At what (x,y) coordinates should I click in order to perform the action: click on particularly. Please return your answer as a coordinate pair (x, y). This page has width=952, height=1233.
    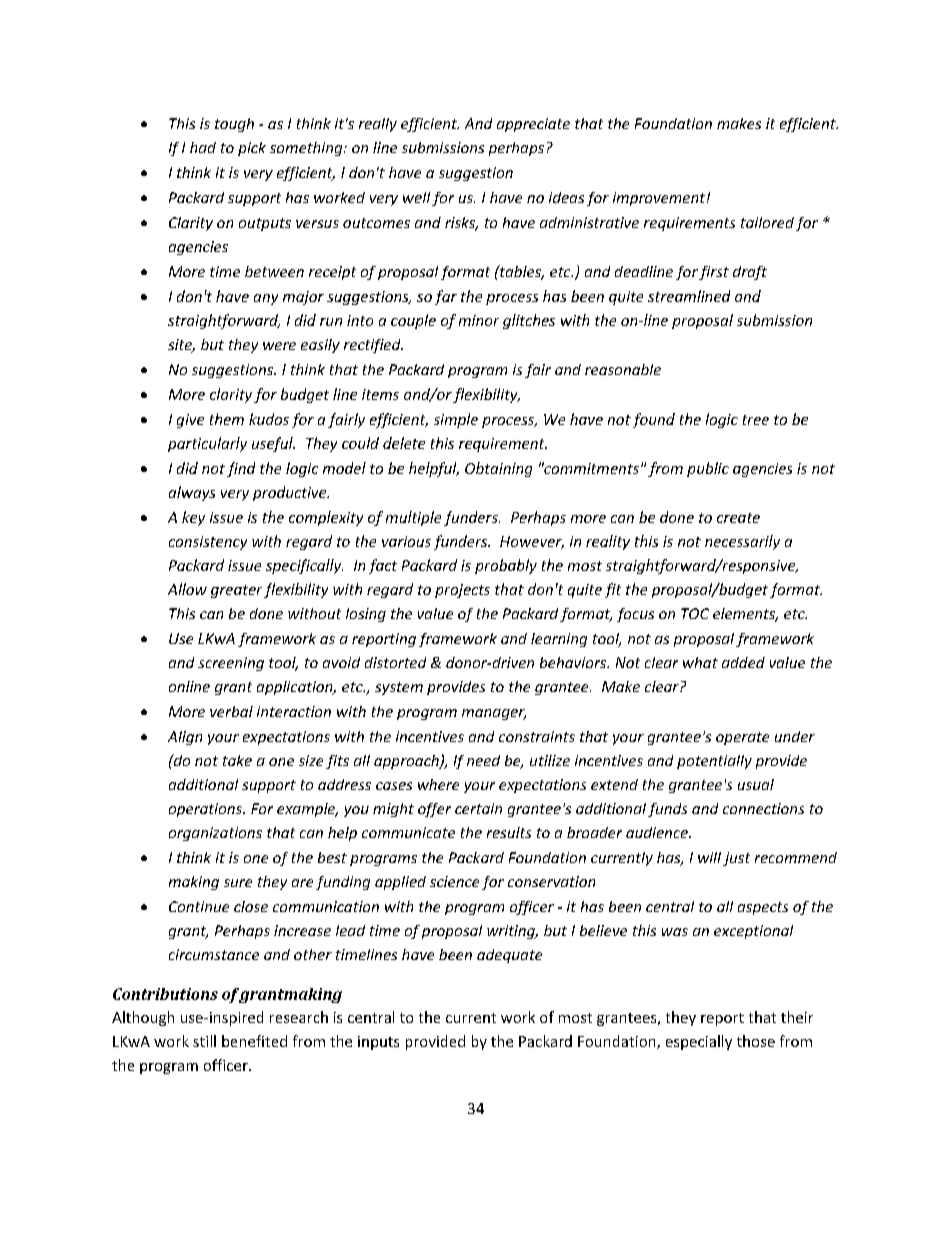
    Looking at the image, I should click on (207, 444).
